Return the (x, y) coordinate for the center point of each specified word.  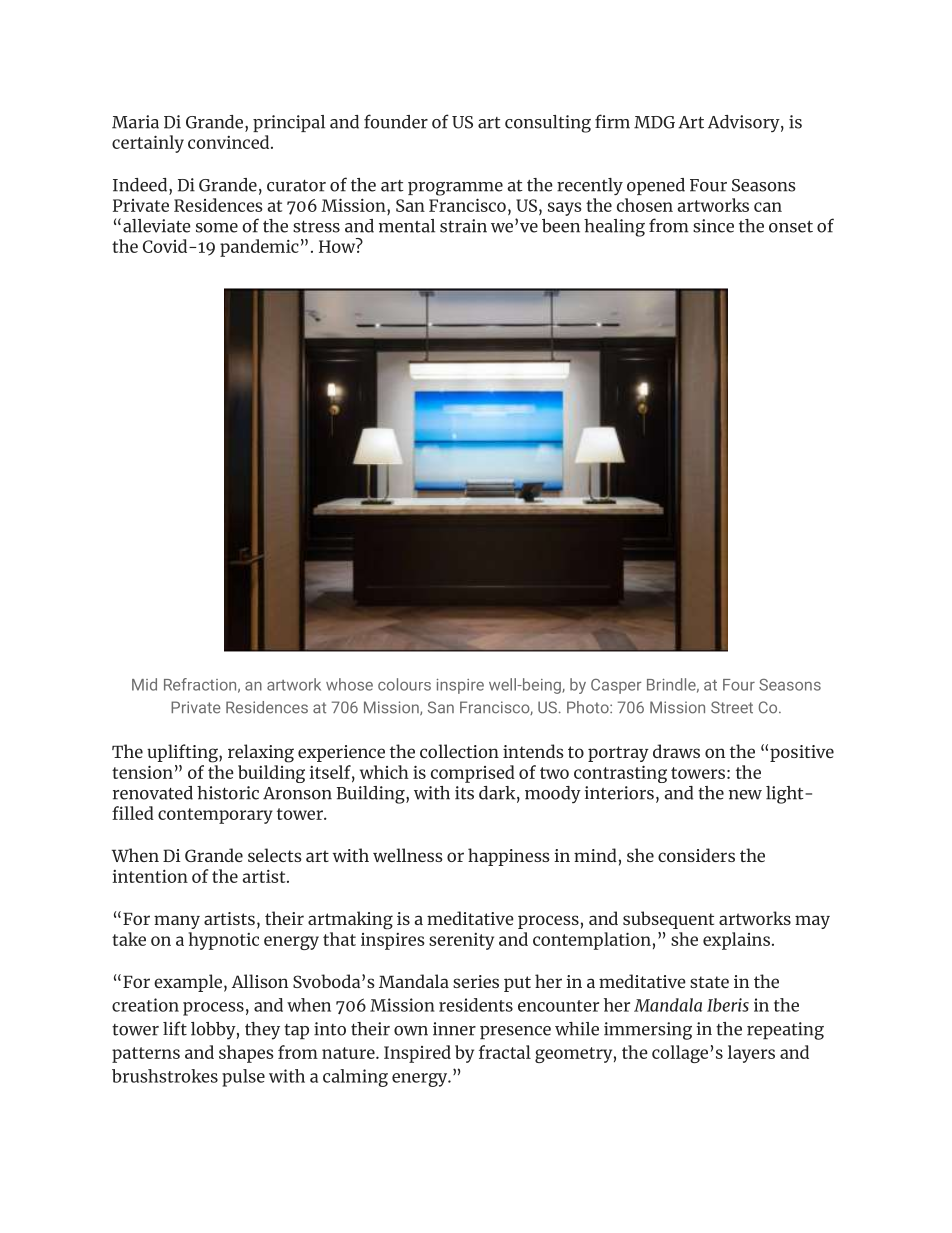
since (713, 226)
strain (463, 226)
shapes (246, 1054)
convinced (230, 142)
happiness (509, 857)
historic (228, 793)
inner (454, 1029)
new (745, 795)
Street (732, 707)
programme (455, 189)
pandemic (259, 248)
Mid (144, 684)
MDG (654, 122)
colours (404, 684)
